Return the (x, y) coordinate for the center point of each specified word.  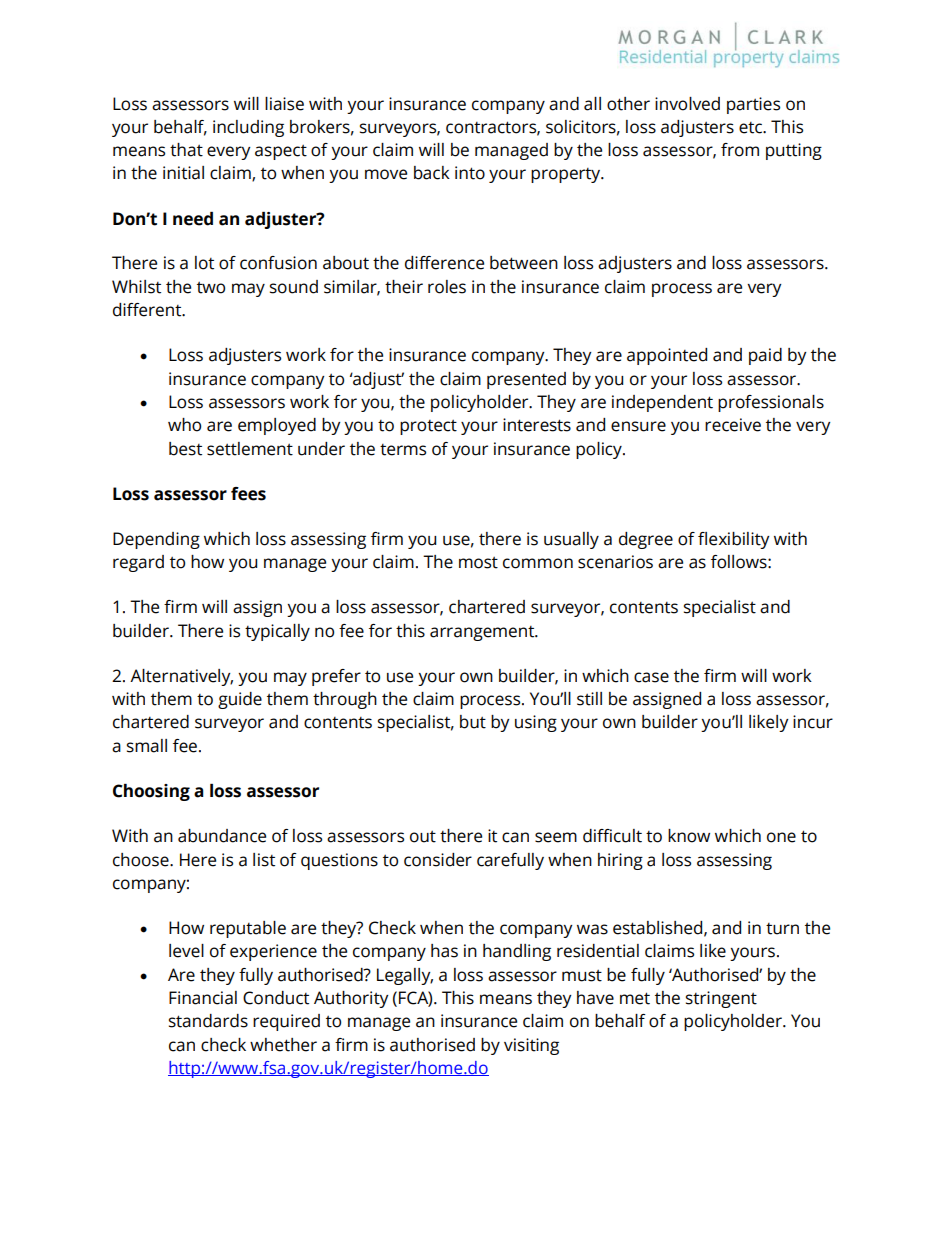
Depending (156, 540)
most (478, 563)
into (470, 173)
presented (526, 380)
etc (751, 128)
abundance (222, 836)
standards (208, 1021)
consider (438, 860)
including (248, 128)
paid (765, 356)
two (211, 288)
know (689, 836)
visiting (531, 1046)
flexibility (734, 540)
